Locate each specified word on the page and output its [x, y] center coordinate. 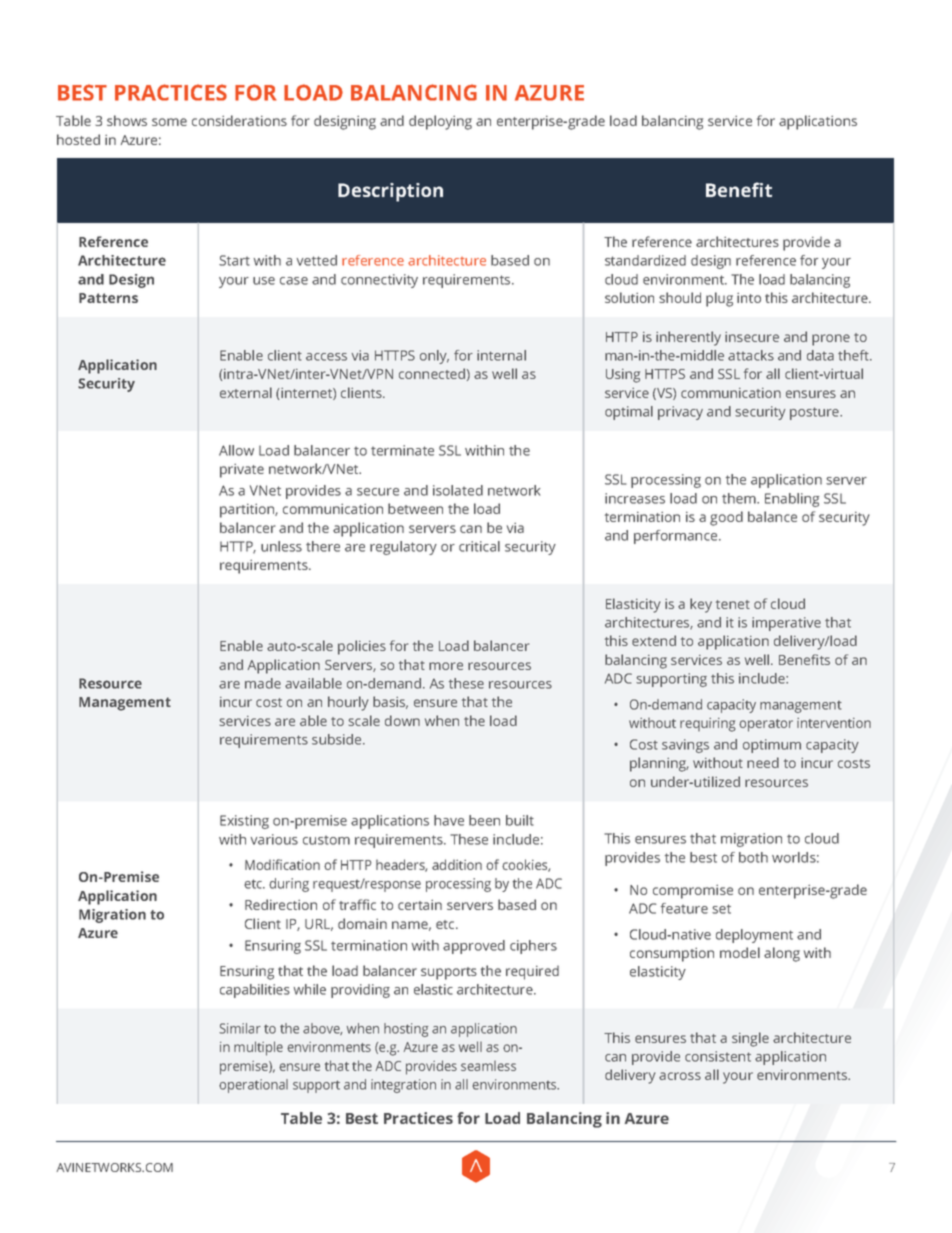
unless [281, 546]
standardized [645, 260]
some [169, 122]
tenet [733, 604]
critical [479, 546]
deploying [440, 122]
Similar [240, 1028]
